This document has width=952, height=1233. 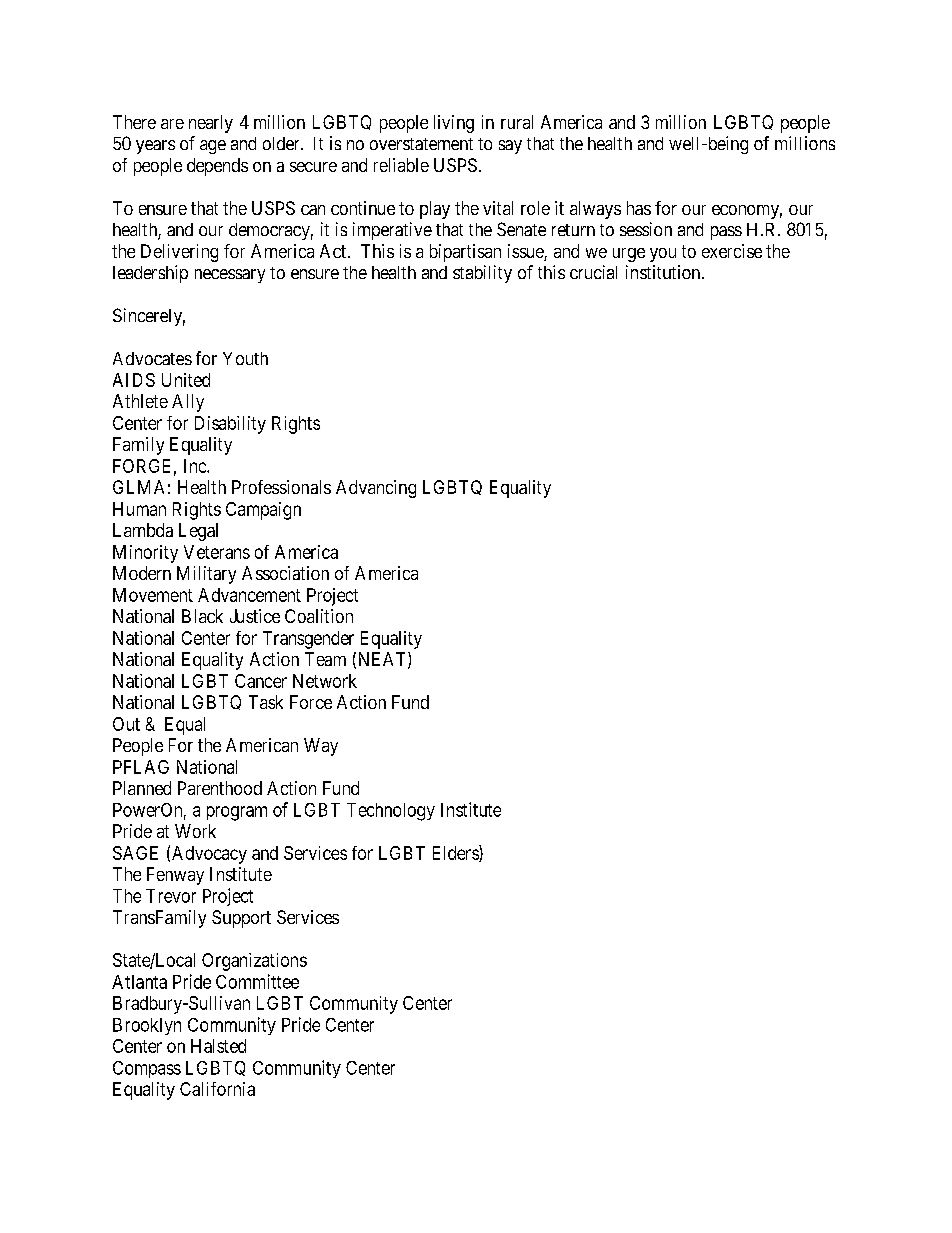 What do you see at coordinates (217, 1089) in the document?
I see `California` at bounding box center [217, 1089].
